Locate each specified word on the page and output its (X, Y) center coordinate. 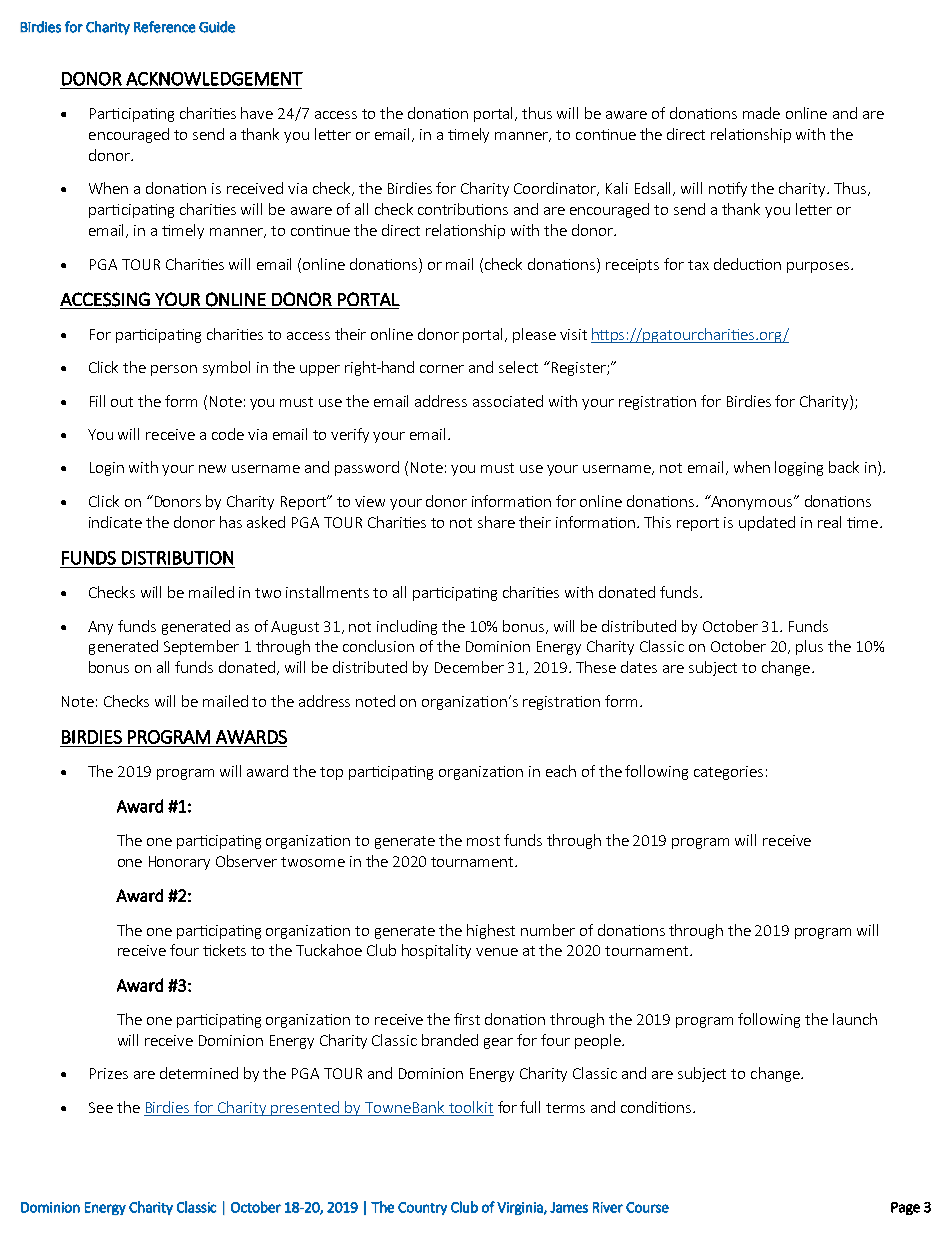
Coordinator (556, 189)
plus (809, 647)
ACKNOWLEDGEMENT (214, 79)
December (469, 667)
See (101, 1107)
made (761, 113)
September (201, 647)
